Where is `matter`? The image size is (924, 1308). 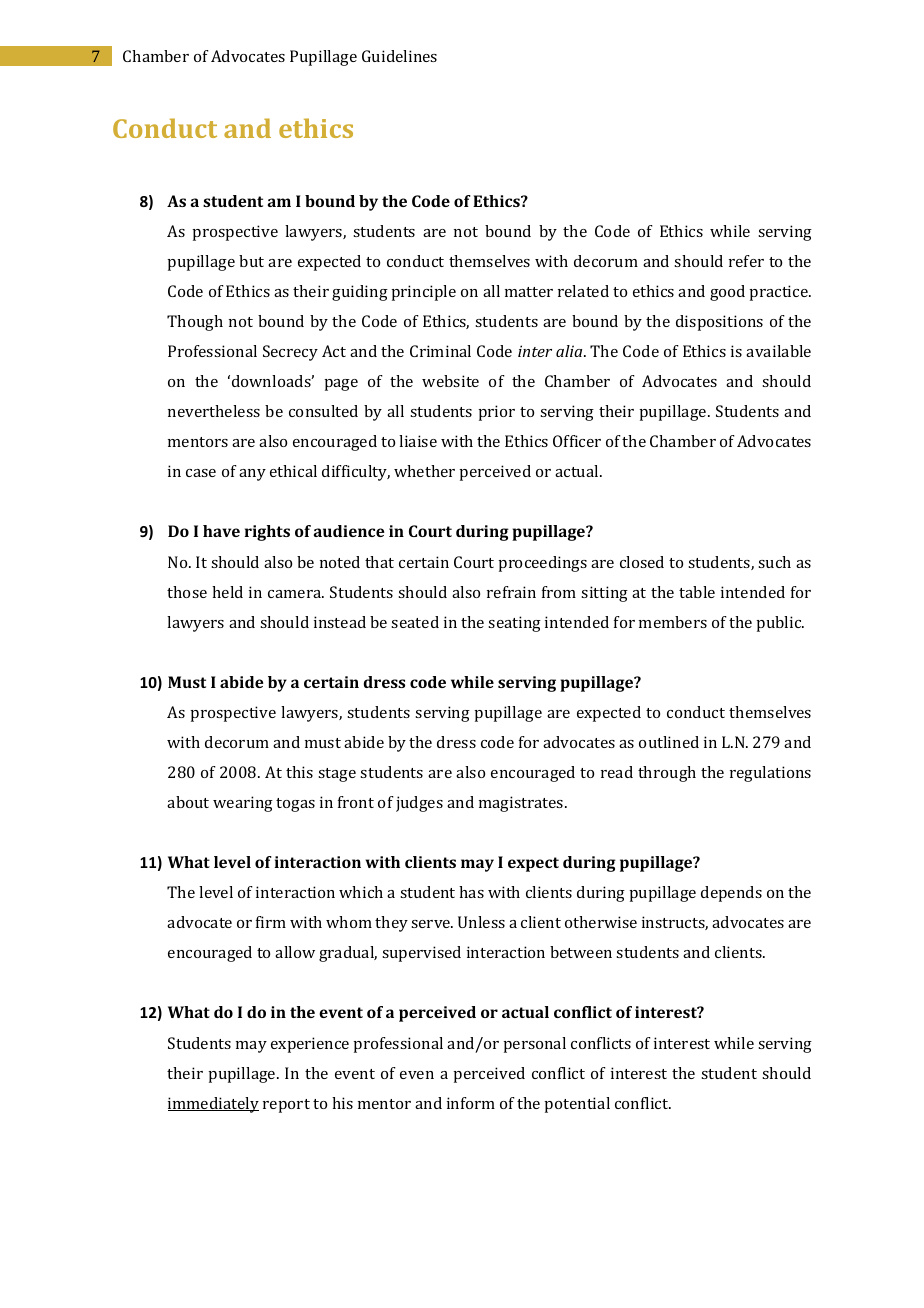
matter is located at coordinates (529, 292).
